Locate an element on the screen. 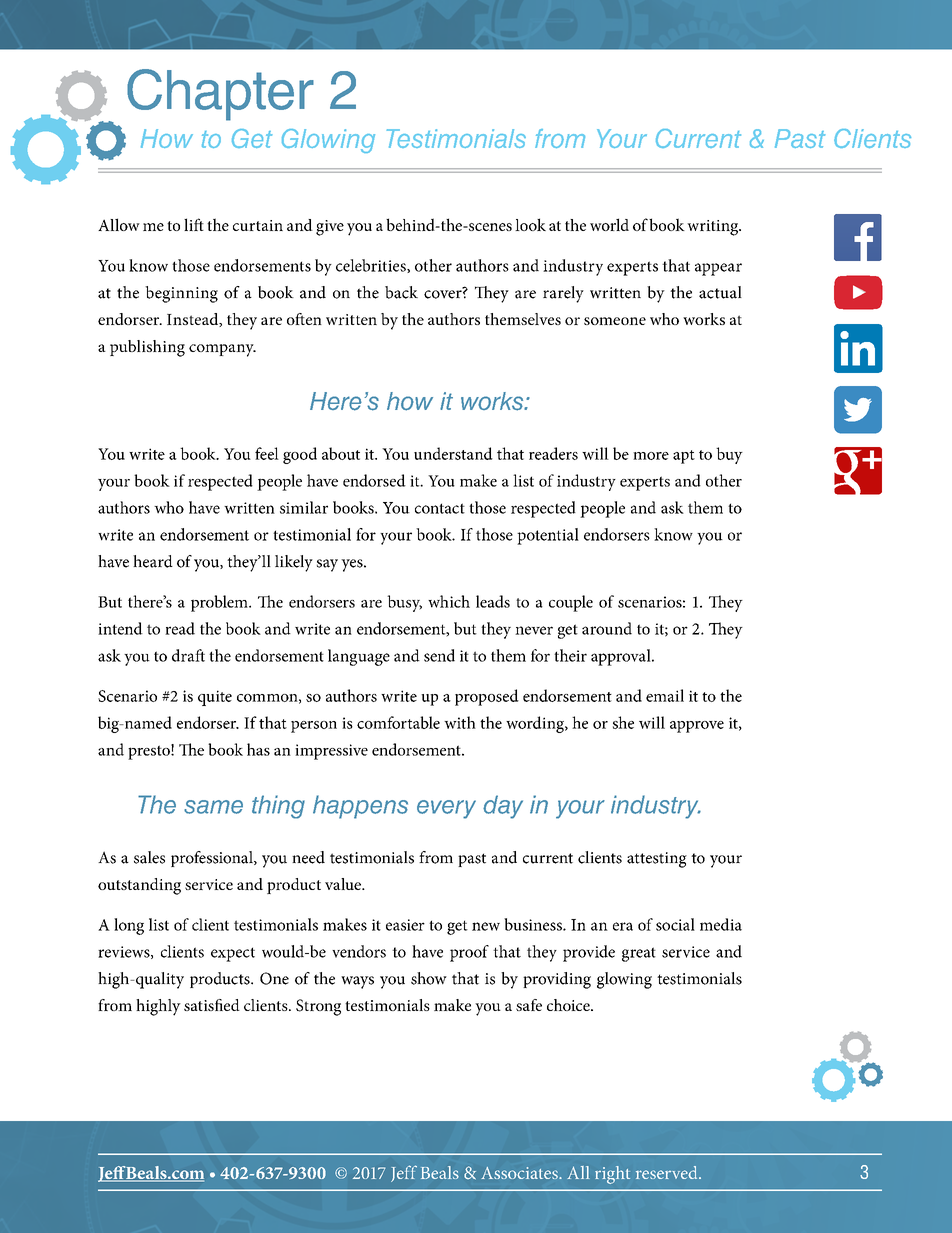 Image resolution: width=952 pixels, height=1233 pixels. world is located at coordinates (609, 224).
